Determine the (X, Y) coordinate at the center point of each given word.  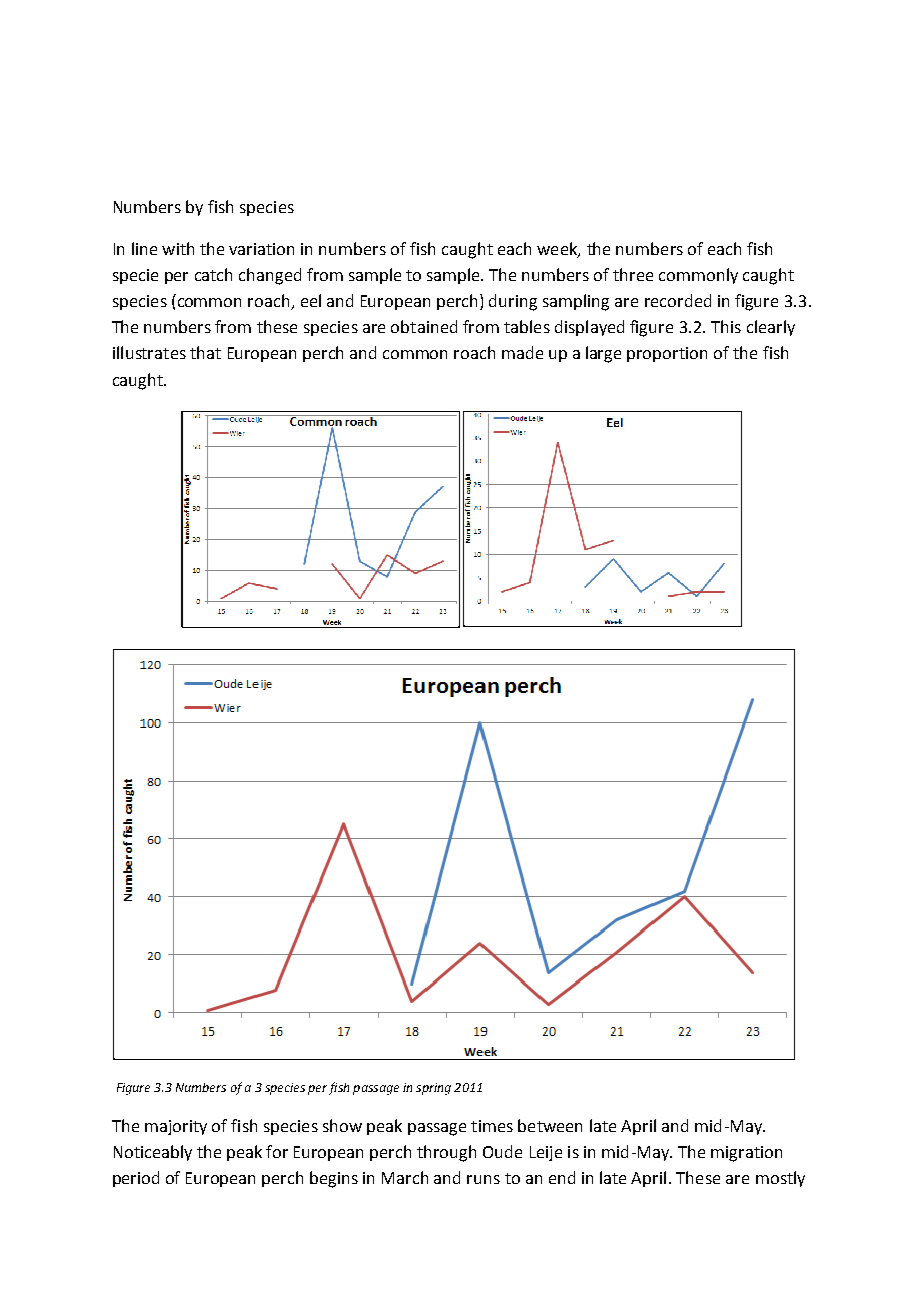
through (446, 1153)
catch (213, 274)
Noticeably (153, 1153)
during (513, 302)
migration (746, 1154)
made (522, 352)
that (205, 352)
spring (433, 1089)
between (550, 1125)
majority (176, 1127)
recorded (678, 300)
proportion (667, 354)
